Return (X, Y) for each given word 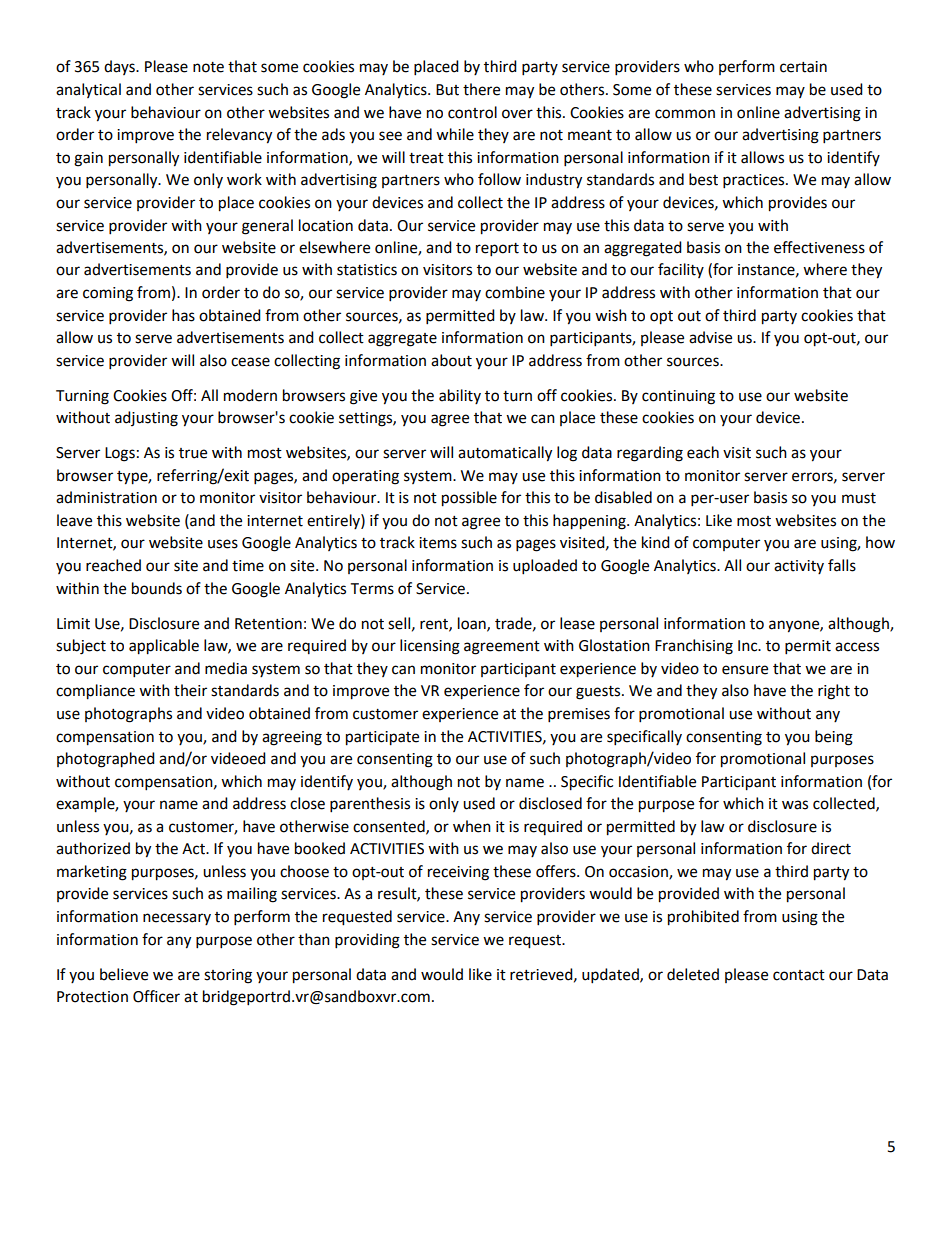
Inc (749, 646)
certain (803, 67)
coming (108, 294)
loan (473, 624)
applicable (164, 647)
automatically (505, 454)
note (208, 67)
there (481, 89)
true (193, 453)
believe (124, 974)
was (795, 805)
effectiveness (819, 247)
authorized (93, 848)
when (472, 826)
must (859, 498)
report (497, 250)
